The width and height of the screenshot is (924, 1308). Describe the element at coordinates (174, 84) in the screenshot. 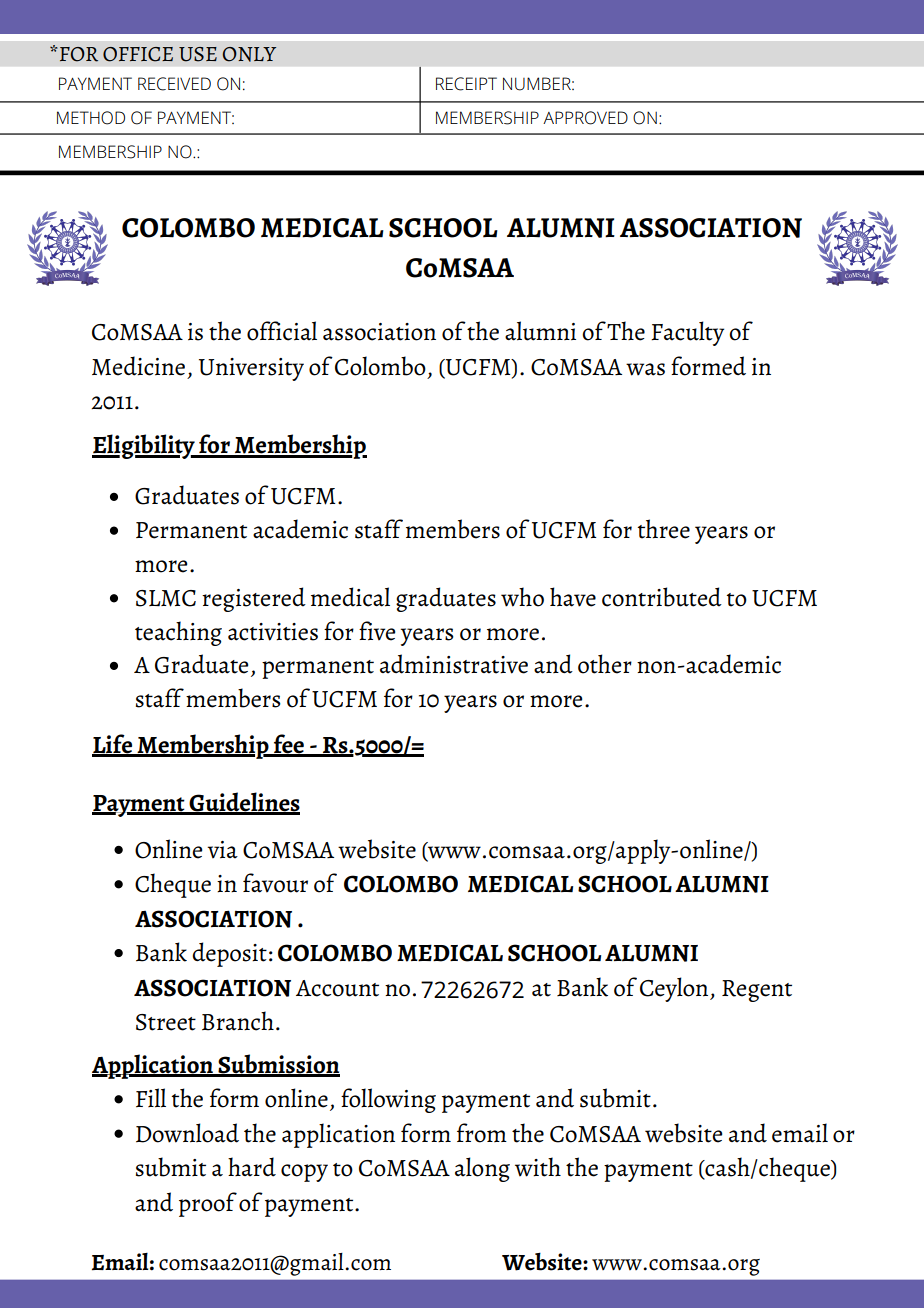

I see `RECEIVED` at that location.
